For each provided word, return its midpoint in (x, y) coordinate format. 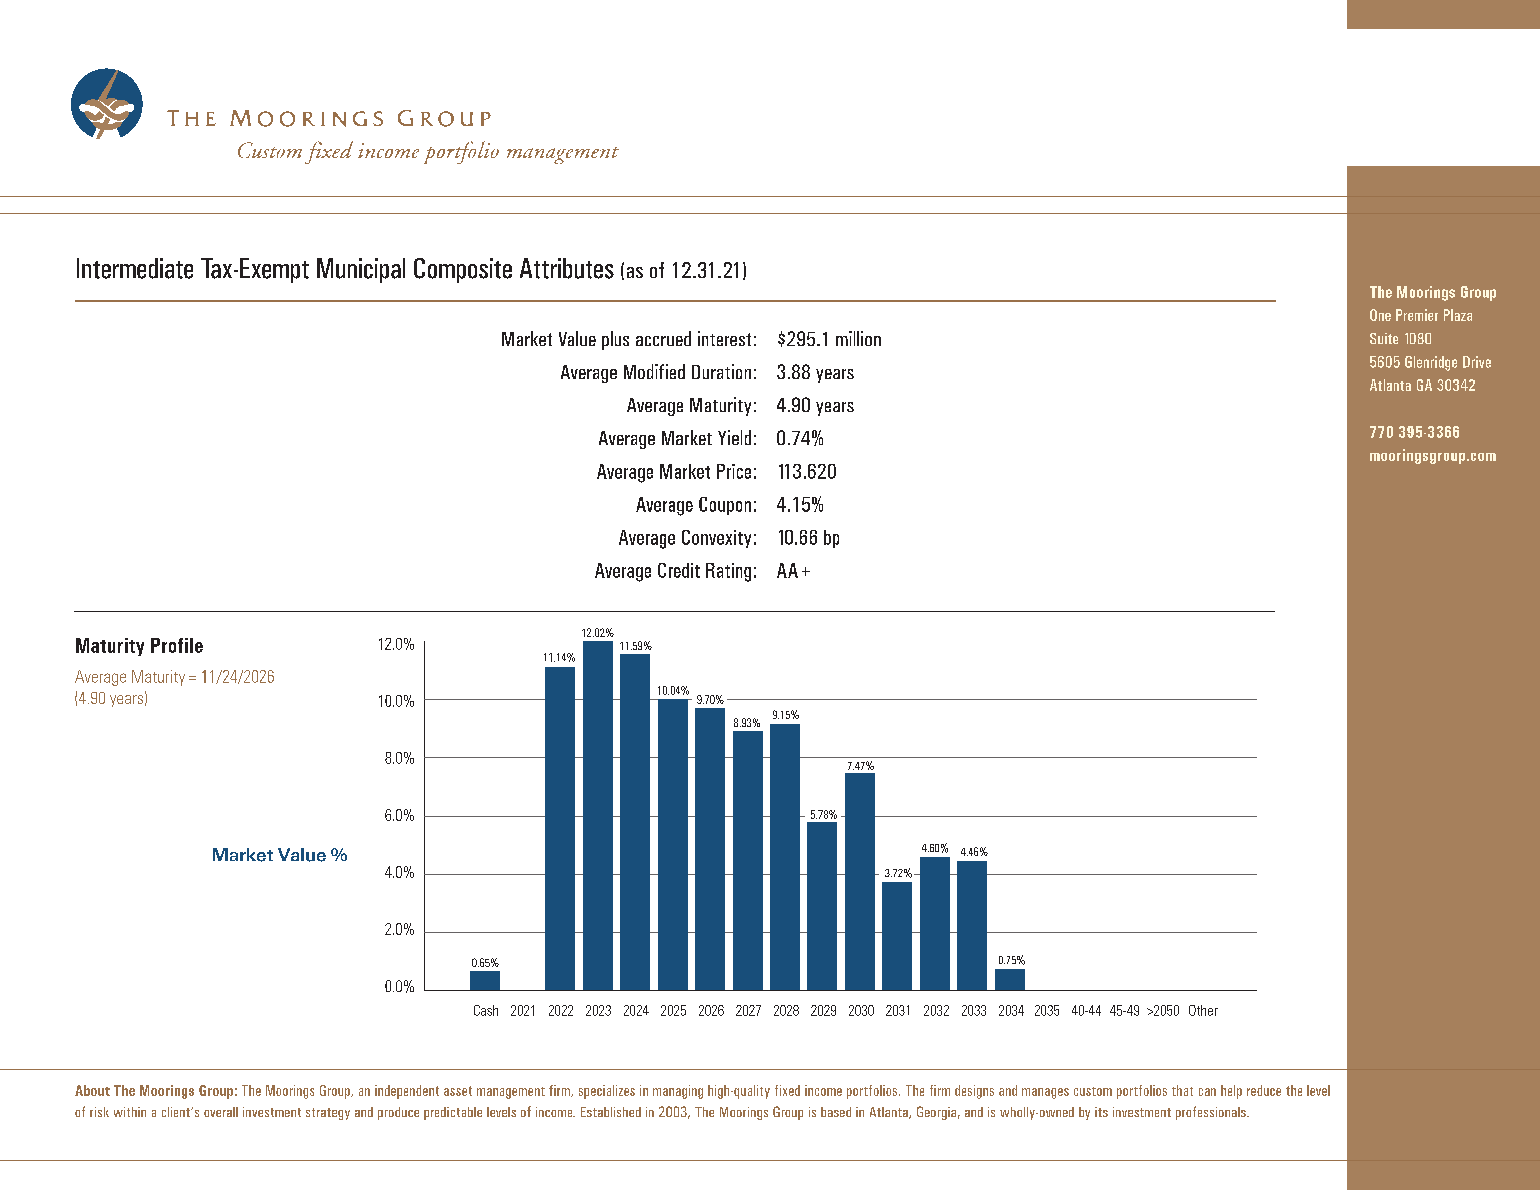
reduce (1264, 1090)
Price (734, 471)
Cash (486, 1010)
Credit (679, 570)
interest (724, 338)
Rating (728, 572)
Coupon (725, 506)
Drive (1477, 362)
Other (1203, 1010)
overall (221, 1112)
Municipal (361, 270)
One (1380, 315)
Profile (177, 645)
